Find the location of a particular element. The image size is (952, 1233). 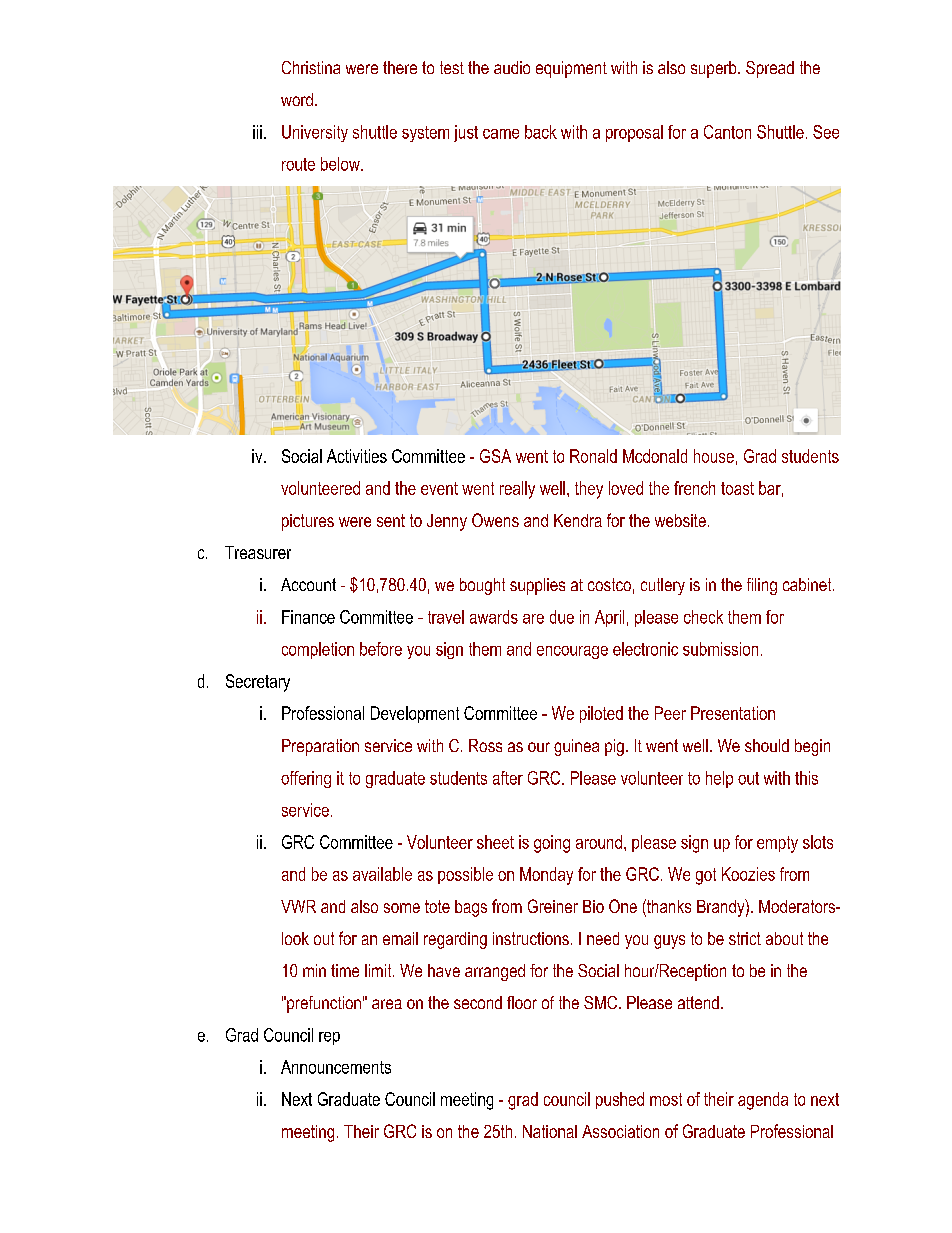

back is located at coordinates (541, 132).
